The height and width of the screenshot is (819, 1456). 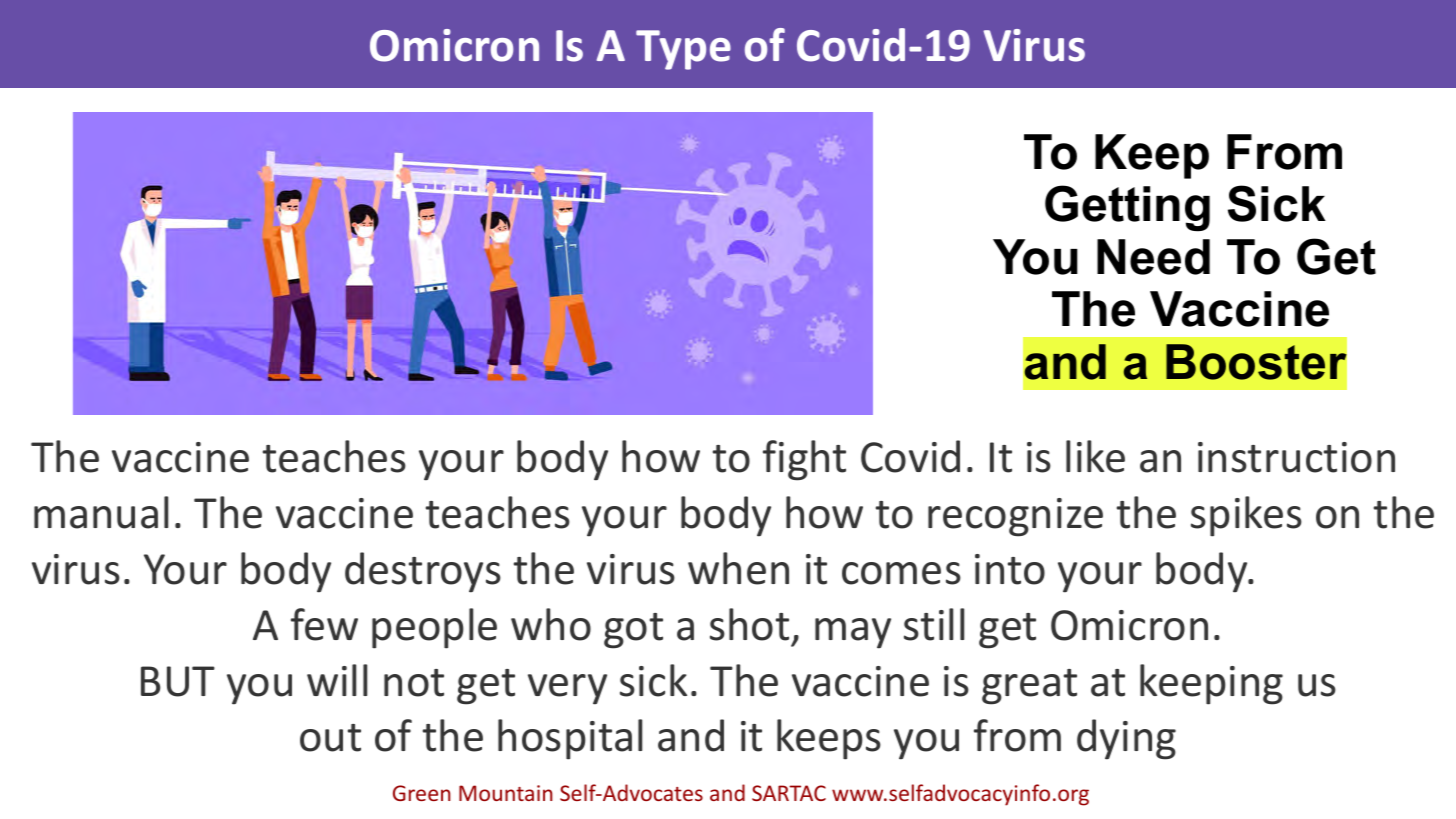 I want to click on Type, so click(x=683, y=50).
